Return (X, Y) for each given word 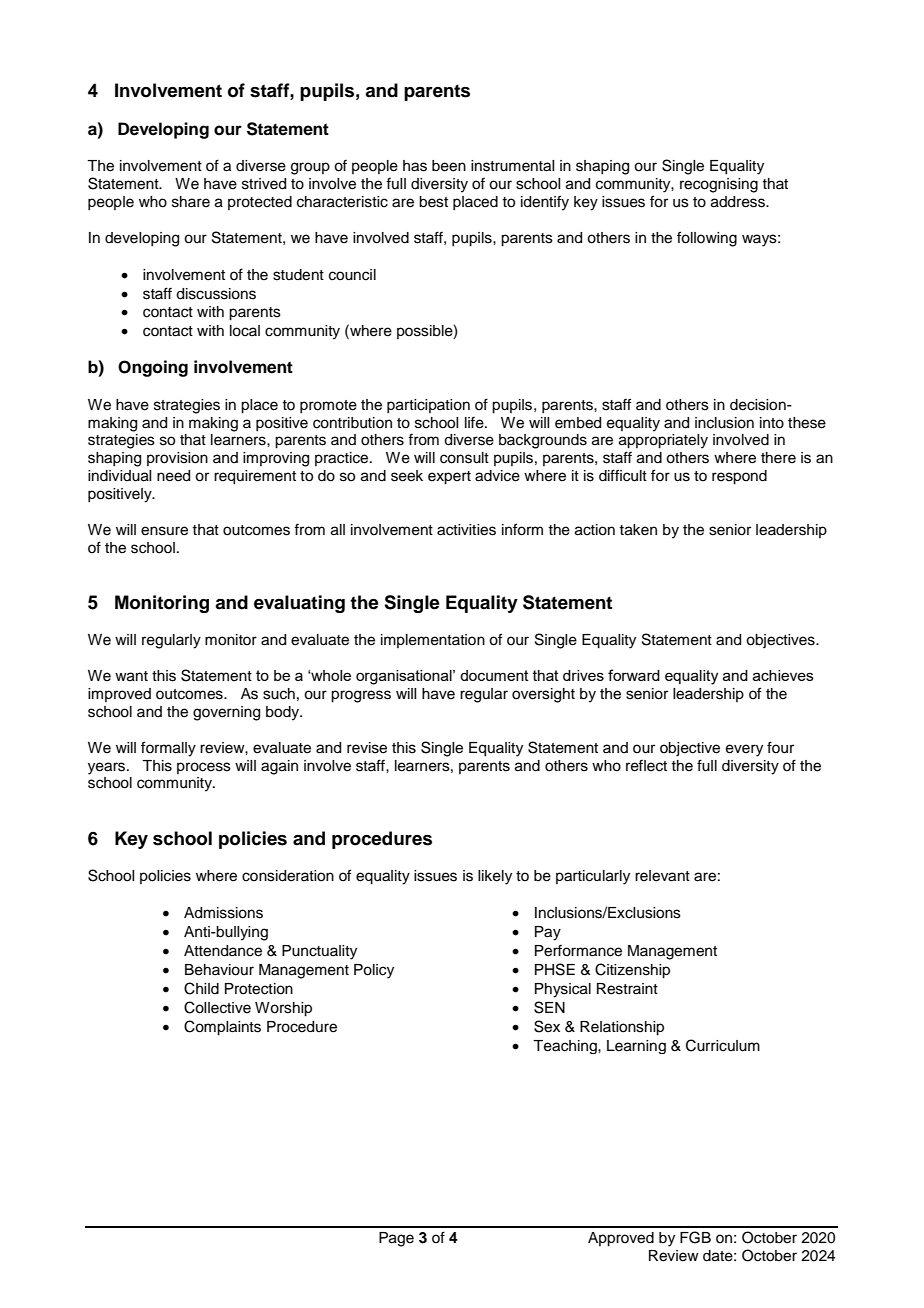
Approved (621, 1239)
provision (177, 459)
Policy (374, 971)
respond (739, 477)
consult (464, 458)
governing (226, 713)
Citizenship (632, 971)
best (433, 202)
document (494, 675)
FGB (695, 1237)
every (744, 750)
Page (396, 1239)
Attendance (223, 951)
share (191, 202)
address (739, 202)
